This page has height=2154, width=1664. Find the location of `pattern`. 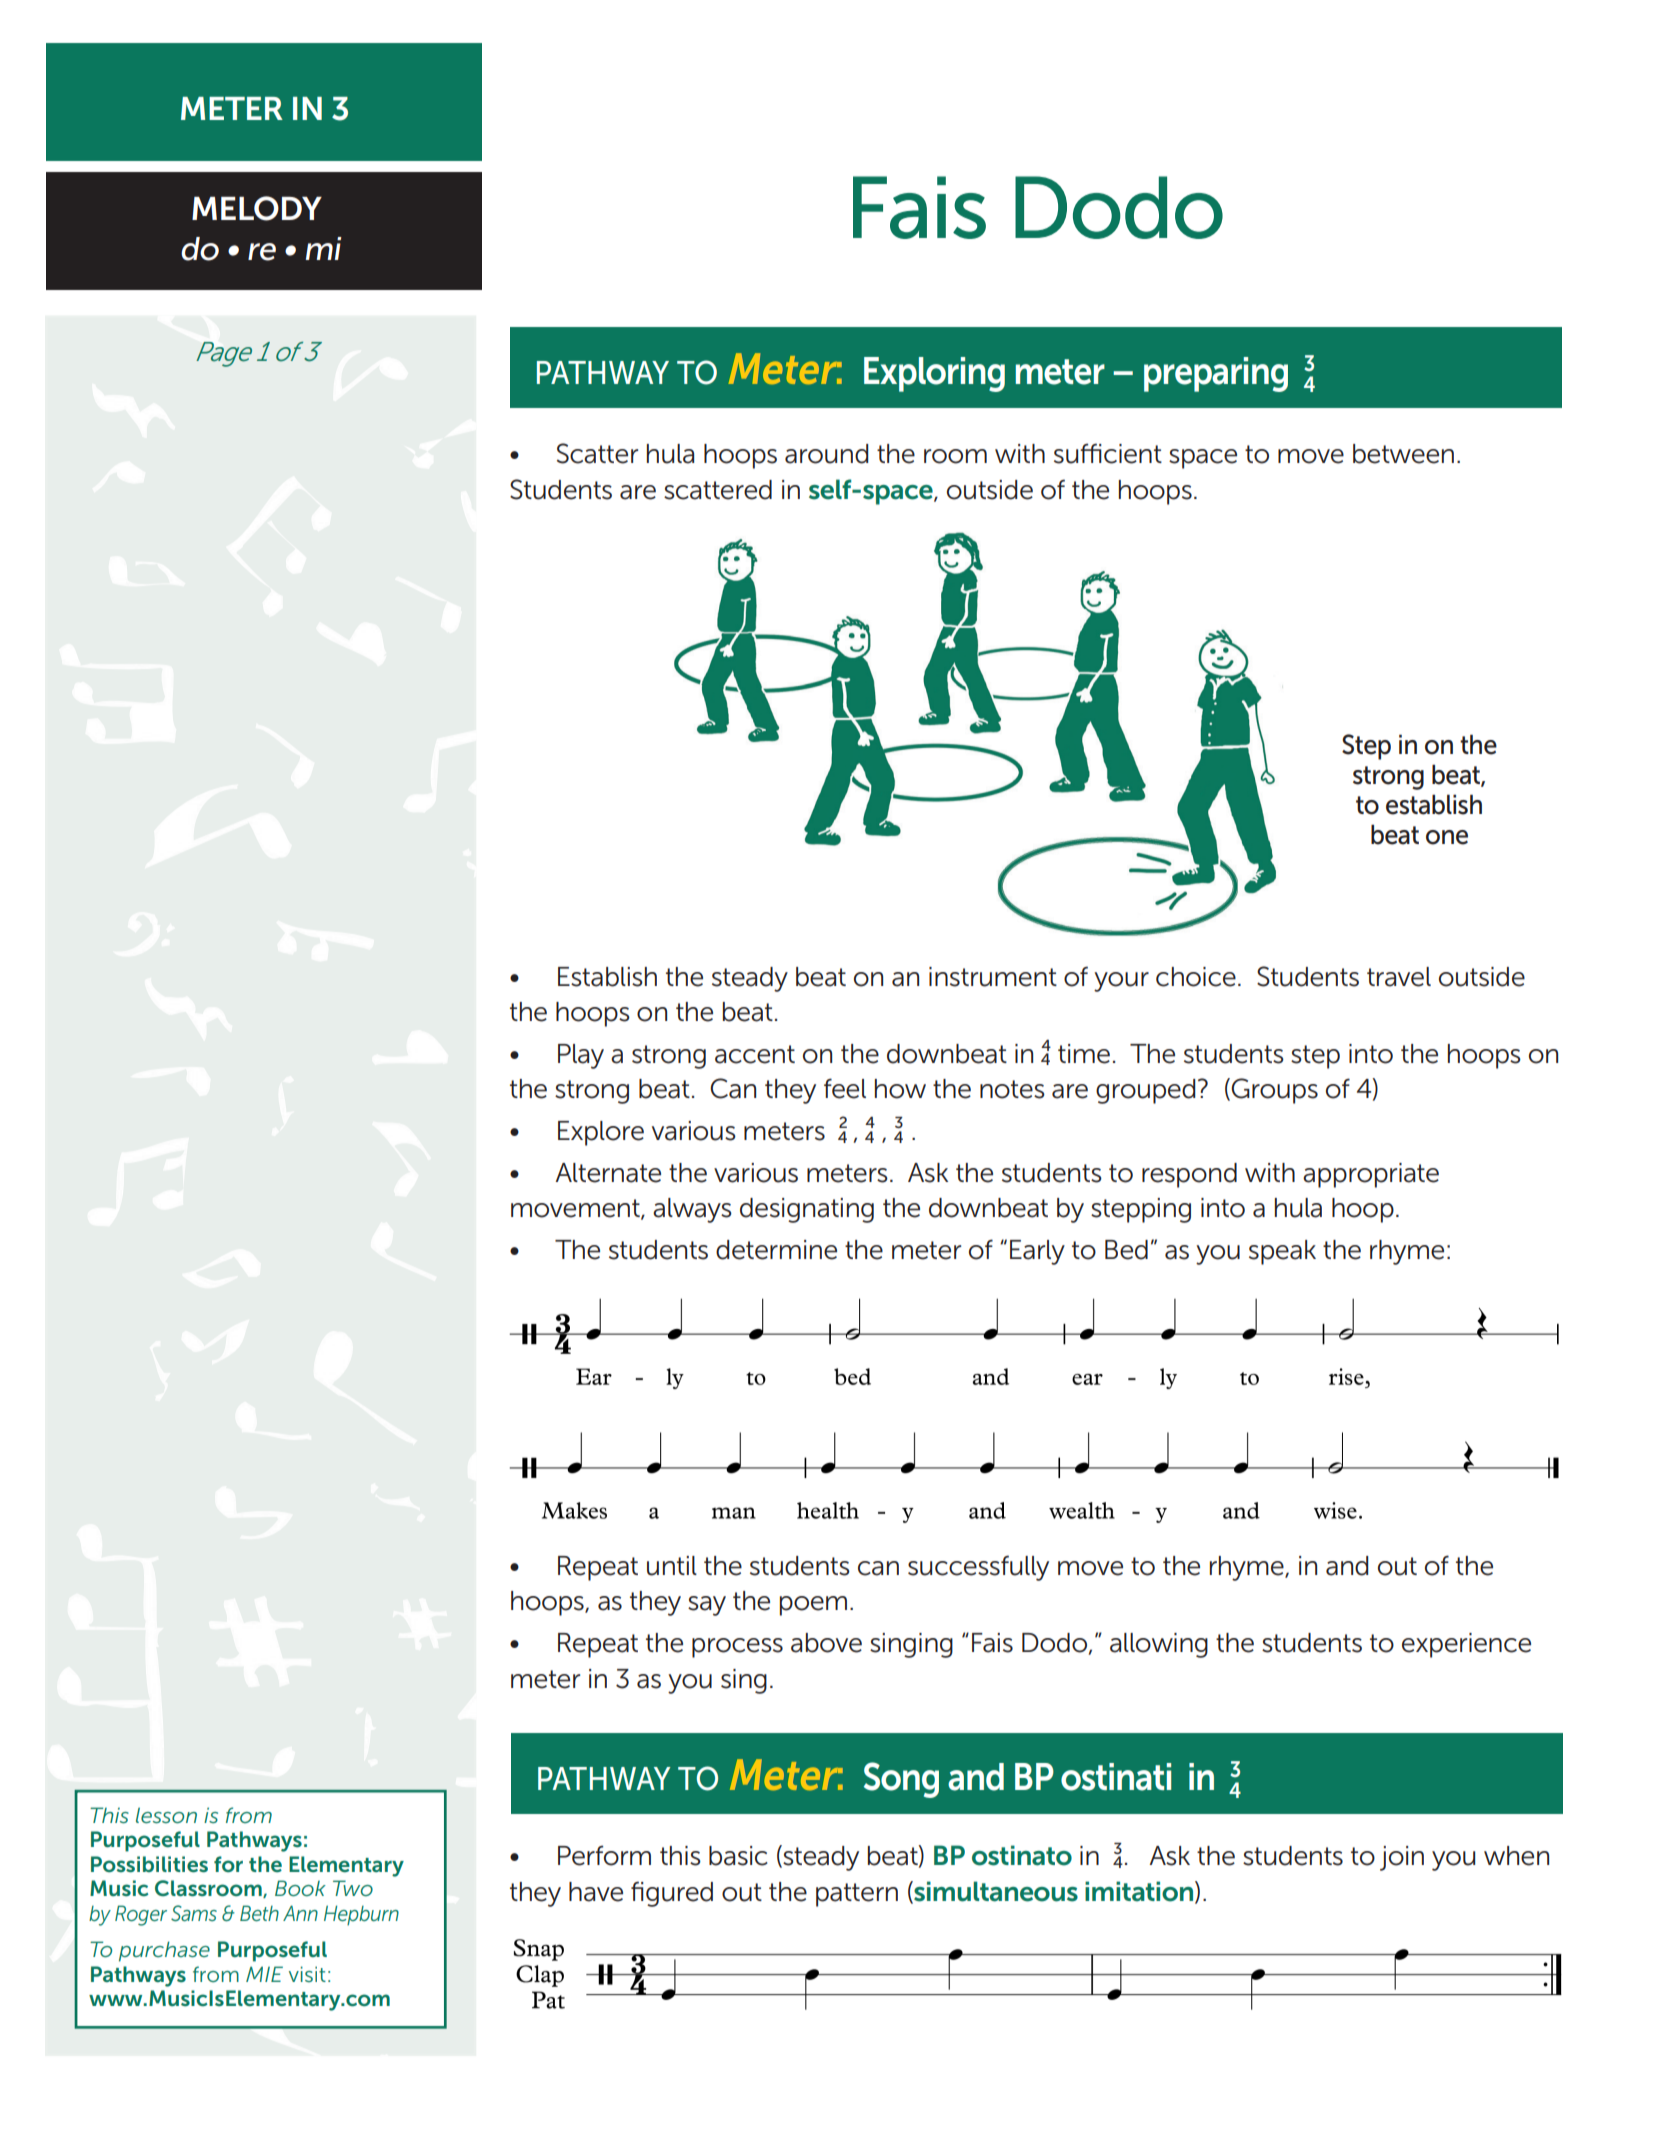

pattern is located at coordinates (857, 1895).
